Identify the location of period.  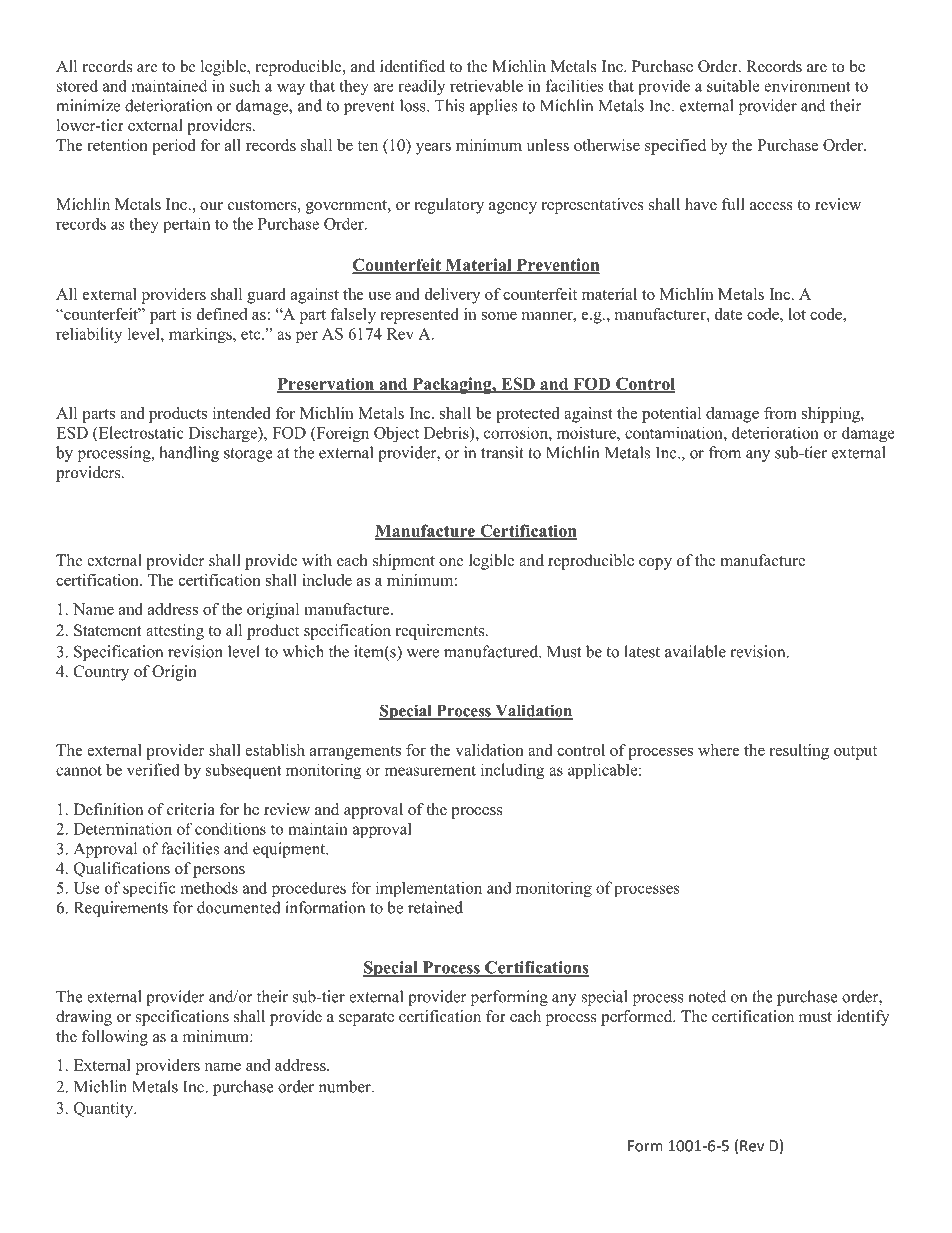
(174, 147).
